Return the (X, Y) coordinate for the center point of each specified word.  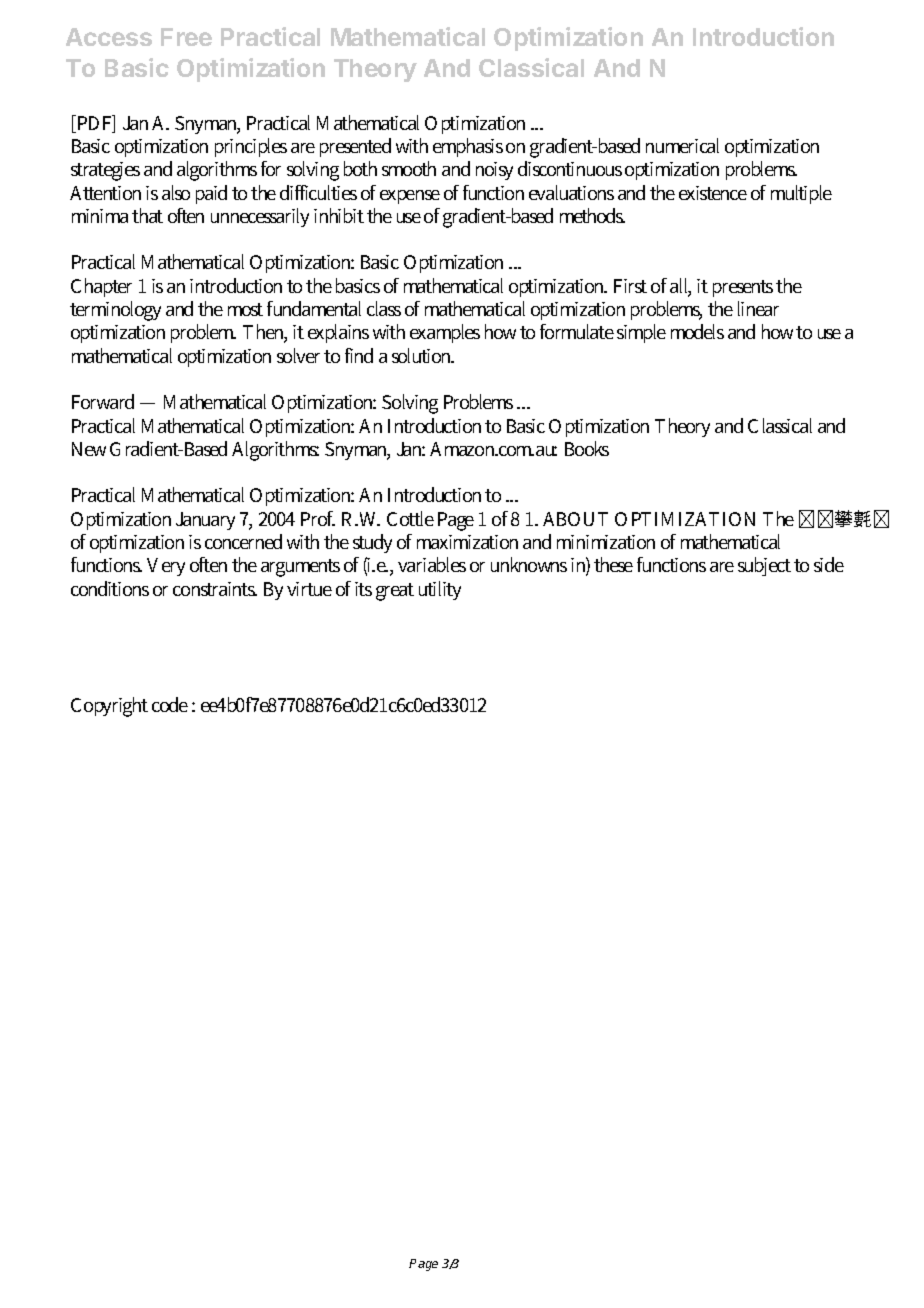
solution (423, 355)
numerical (682, 145)
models (697, 331)
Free (186, 37)
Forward (103, 401)
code (170, 704)
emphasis (468, 147)
